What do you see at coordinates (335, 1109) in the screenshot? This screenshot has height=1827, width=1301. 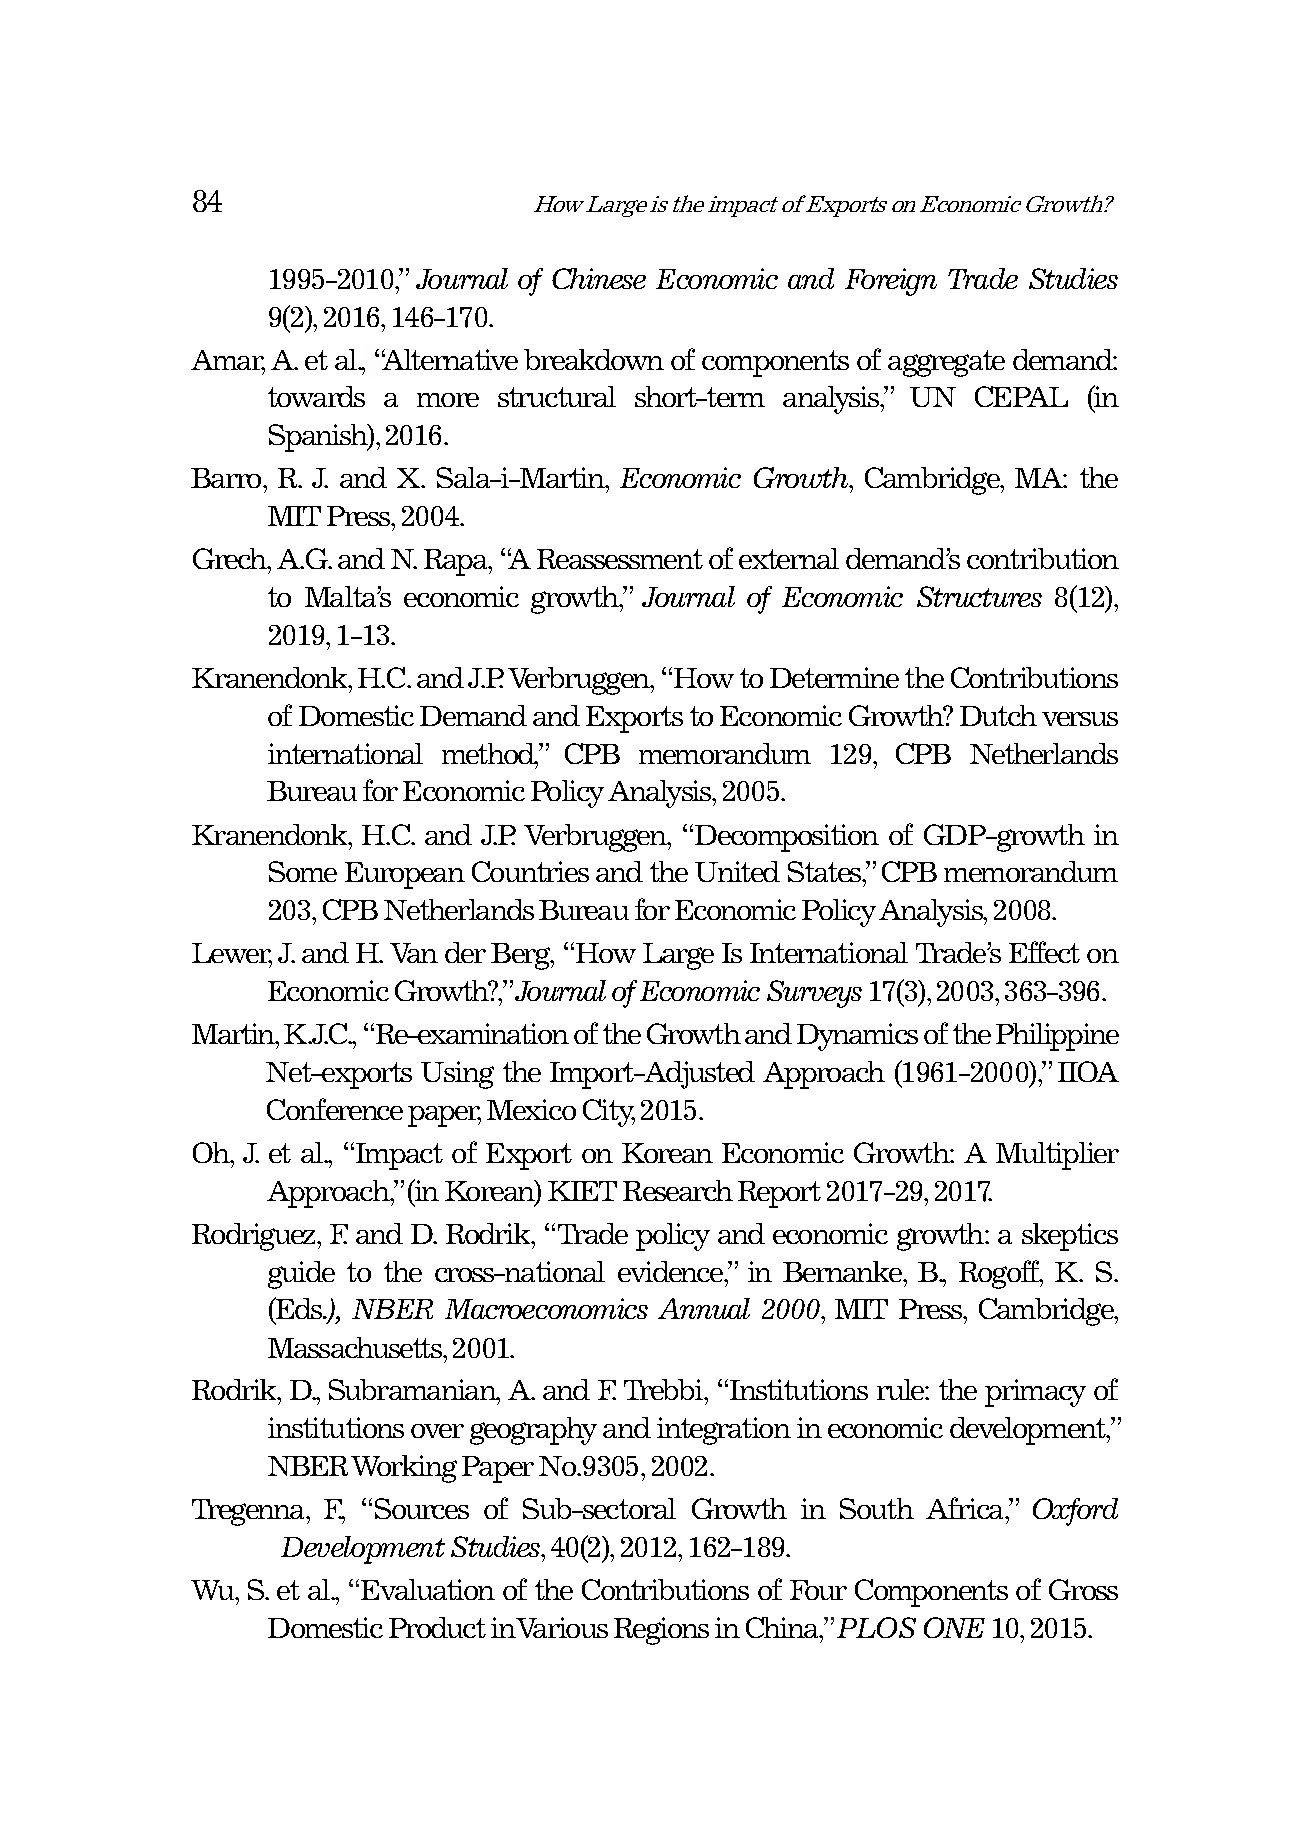 I see `Conference` at bounding box center [335, 1109].
